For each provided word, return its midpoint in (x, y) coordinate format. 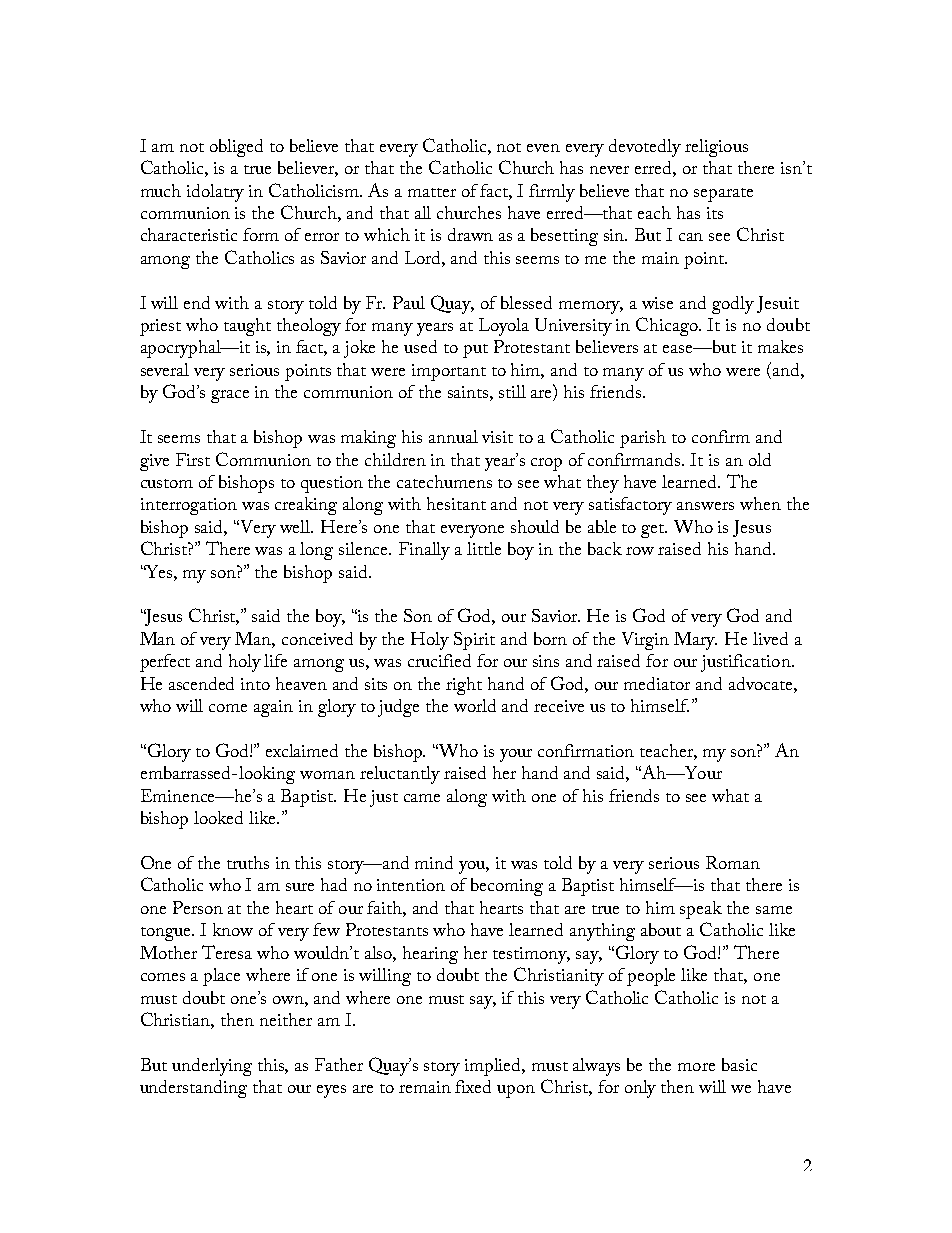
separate (723, 195)
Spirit (474, 641)
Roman (733, 862)
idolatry (215, 193)
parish (643, 439)
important (449, 372)
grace (230, 396)
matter (432, 192)
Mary (695, 641)
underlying (212, 1067)
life (275, 660)
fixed (473, 1086)
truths (248, 862)
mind (434, 862)
